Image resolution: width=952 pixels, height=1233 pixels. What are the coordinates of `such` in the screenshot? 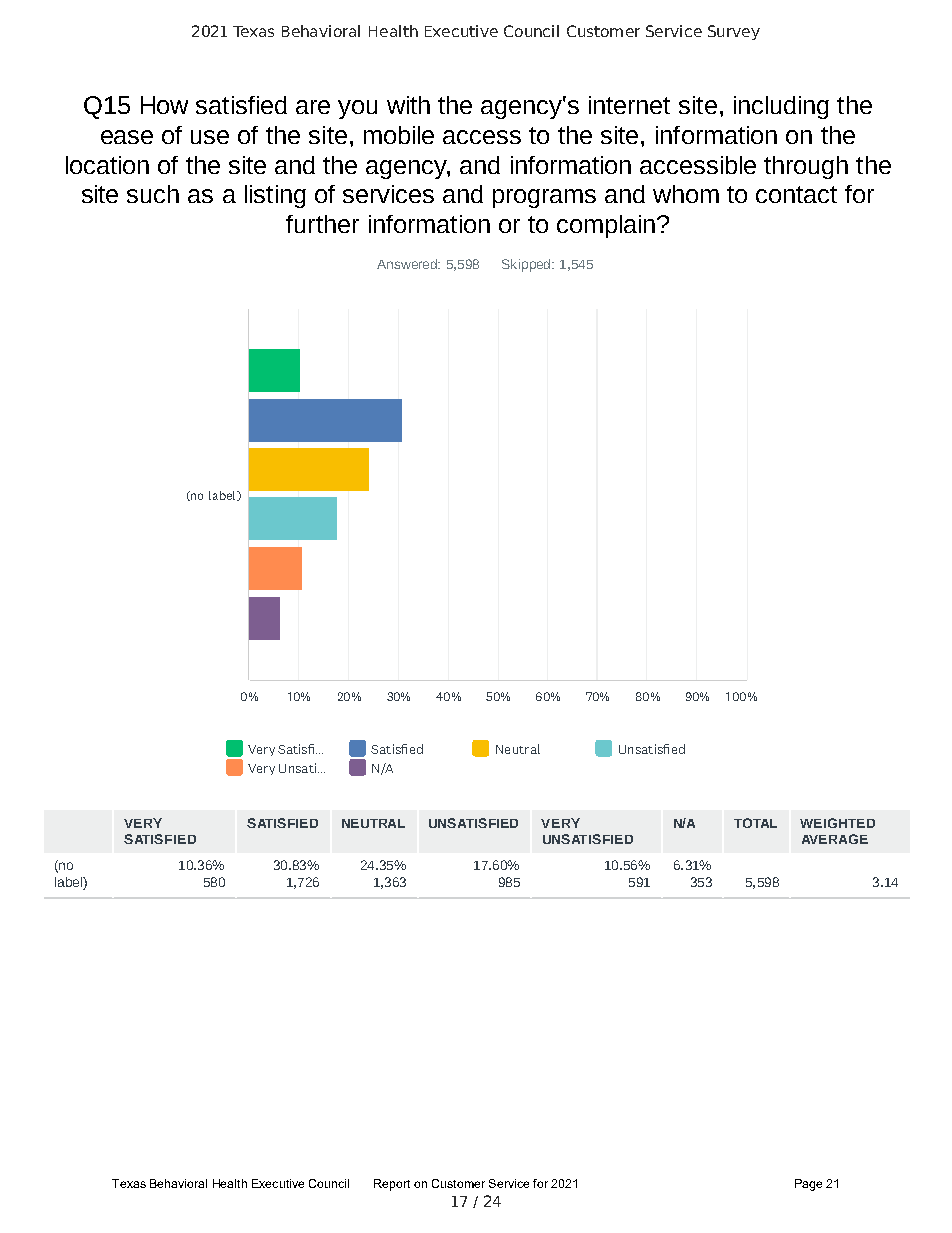 It's located at (153, 194).
